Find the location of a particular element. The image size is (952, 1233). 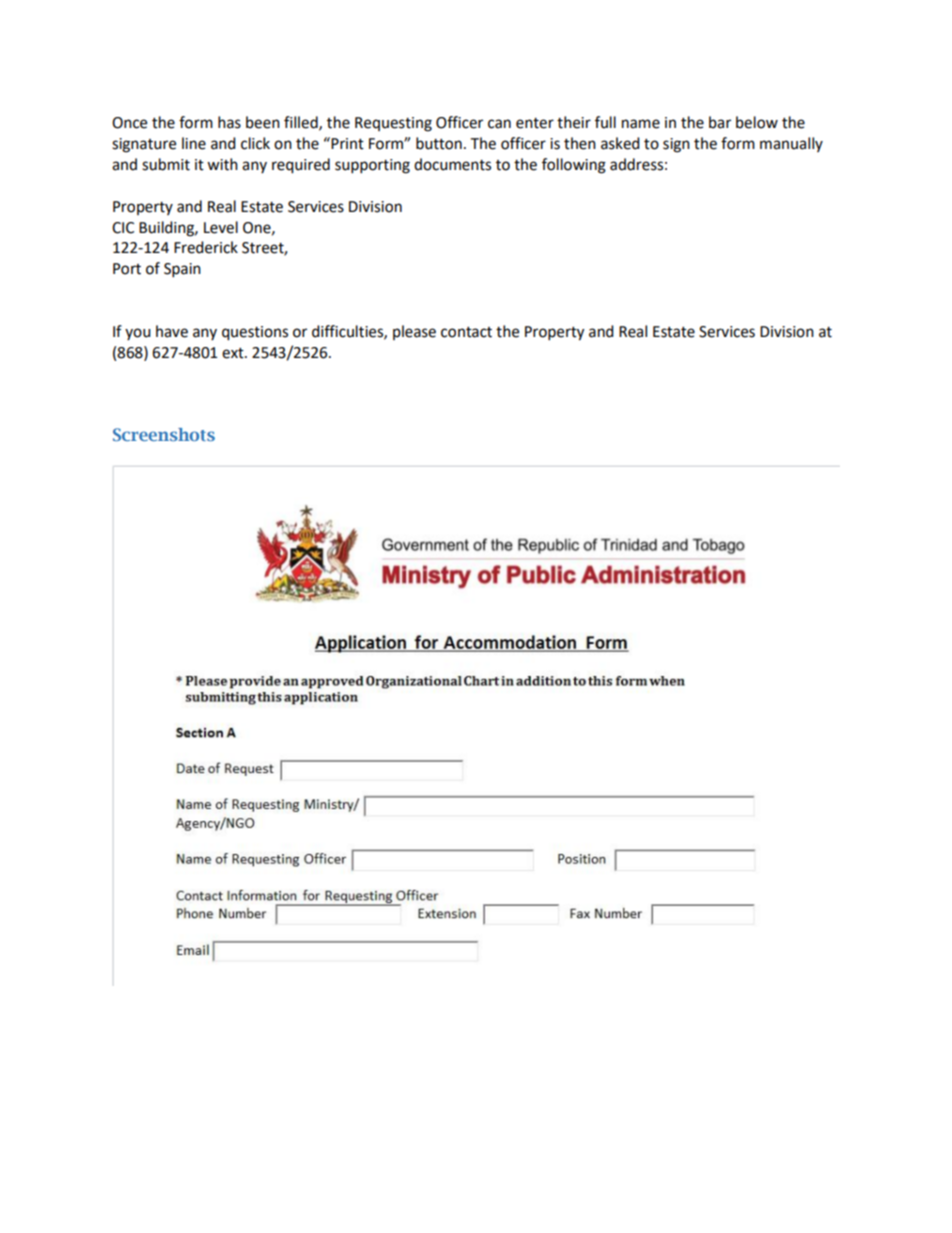

Level is located at coordinates (221, 227).
